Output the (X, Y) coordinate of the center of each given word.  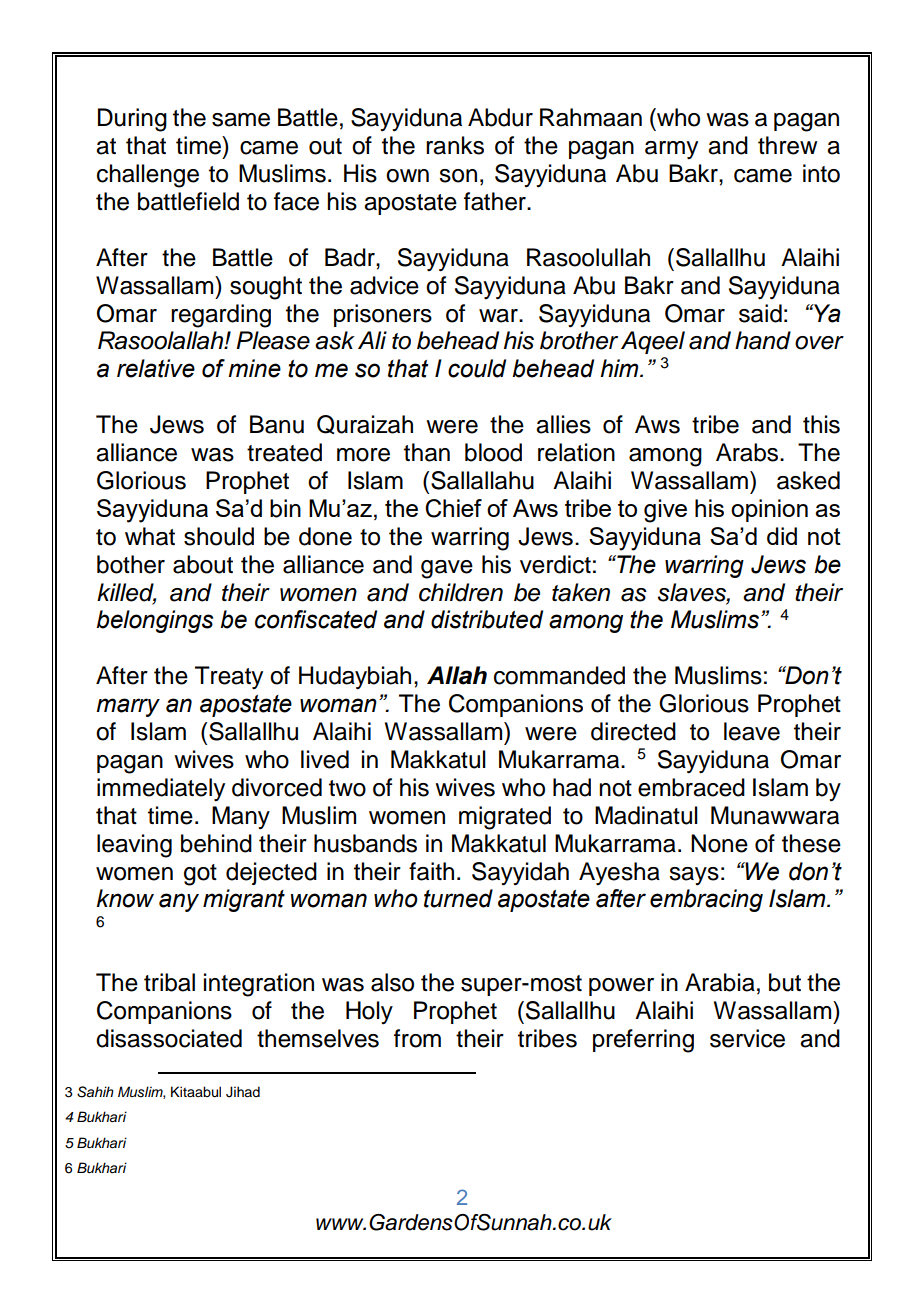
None (719, 843)
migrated (505, 818)
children (461, 592)
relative (156, 368)
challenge (148, 176)
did (782, 536)
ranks (455, 145)
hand (763, 340)
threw (787, 145)
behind (216, 843)
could (477, 368)
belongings (154, 621)
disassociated (169, 1038)
